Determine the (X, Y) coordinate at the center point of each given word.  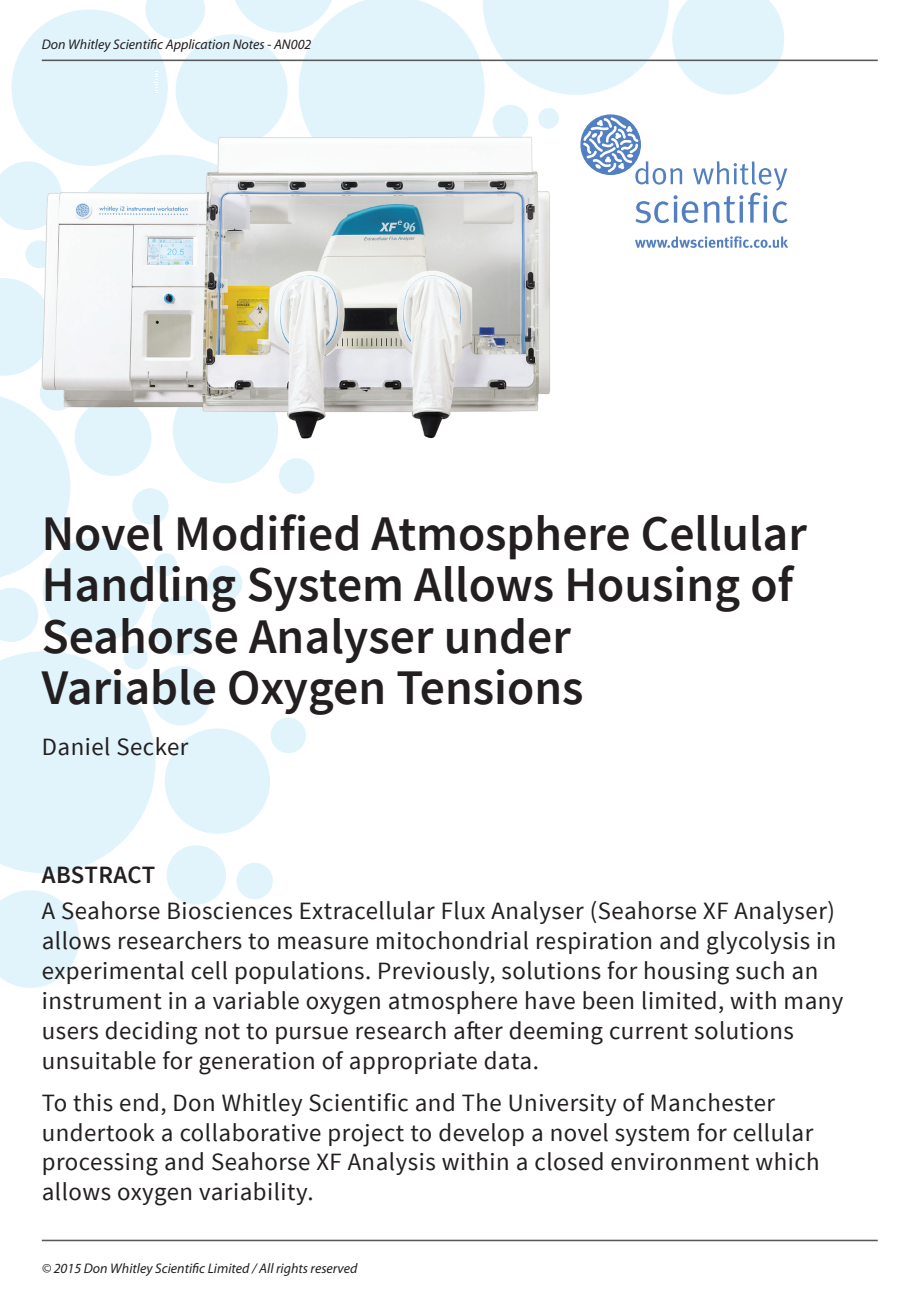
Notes (248, 44)
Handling (140, 589)
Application (197, 45)
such (760, 970)
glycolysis (758, 943)
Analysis (391, 1163)
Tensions (489, 687)
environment (680, 1162)
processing (100, 1164)
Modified (268, 532)
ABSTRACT (98, 875)
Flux (463, 910)
